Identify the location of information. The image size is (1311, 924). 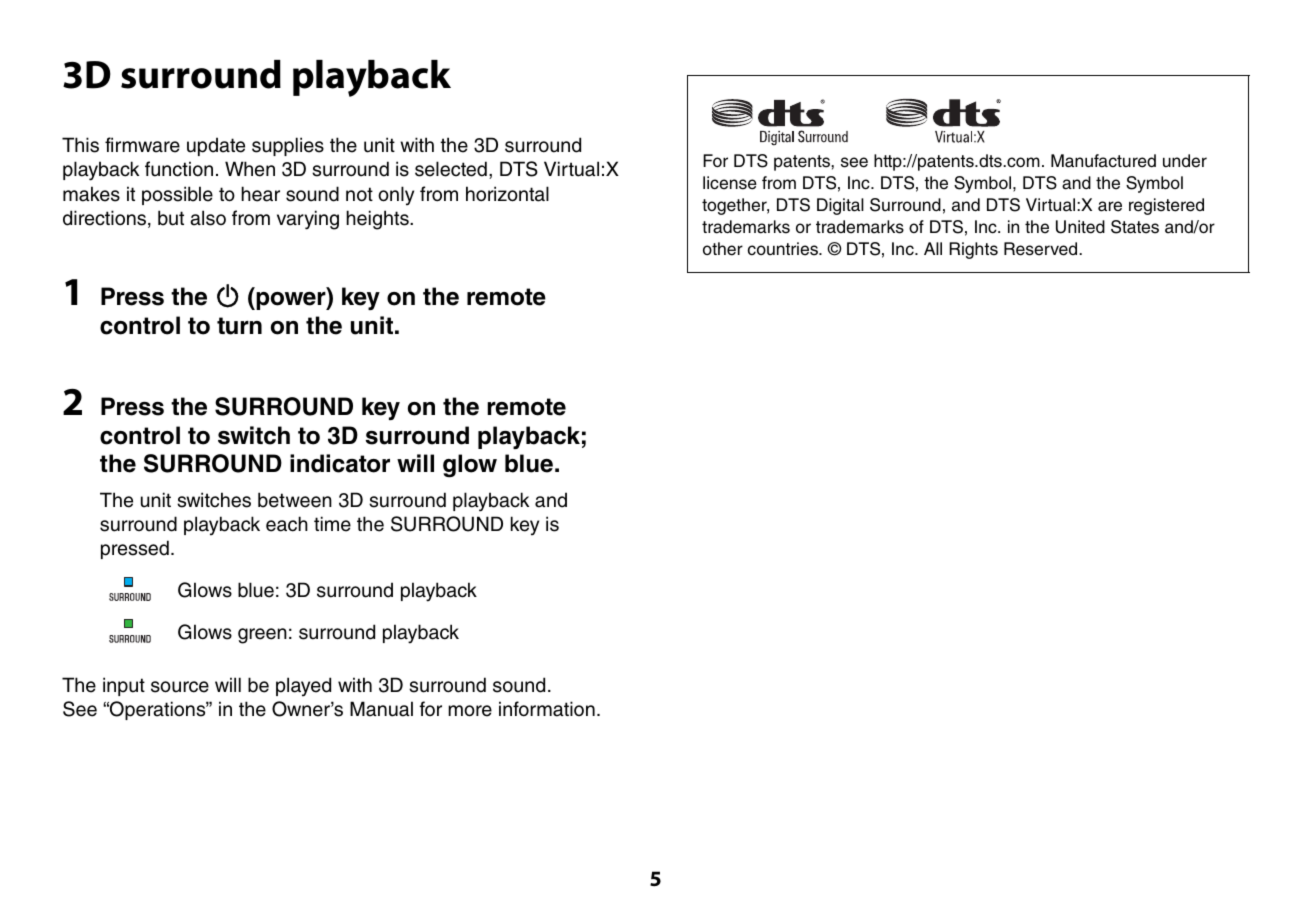
(547, 709).
